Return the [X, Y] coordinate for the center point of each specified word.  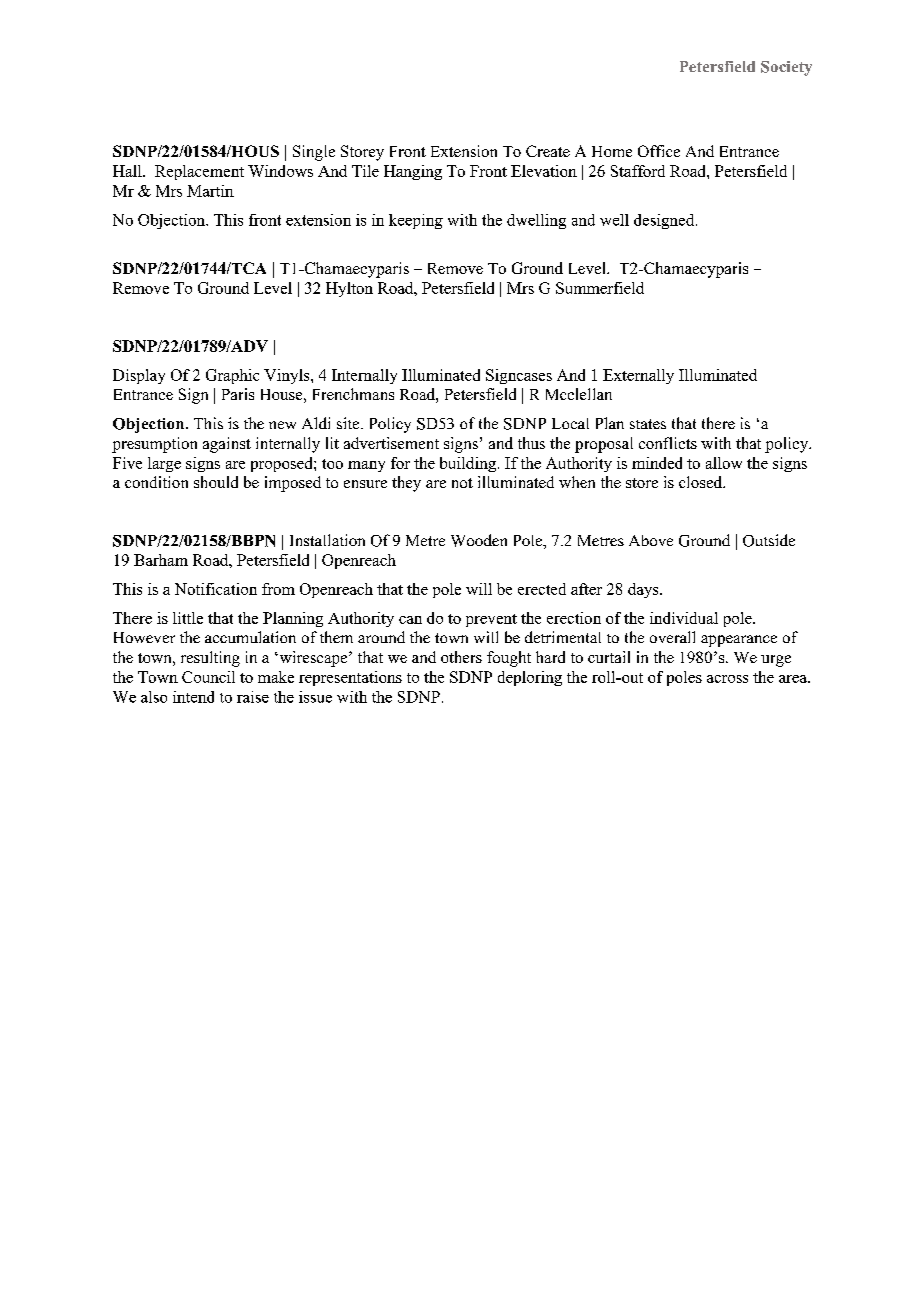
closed [702, 482]
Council [208, 677]
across [727, 679]
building [468, 464]
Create [548, 151]
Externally [638, 376]
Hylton [349, 289]
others [461, 657]
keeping [416, 221]
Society [786, 68]
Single [314, 153]
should [216, 482]
